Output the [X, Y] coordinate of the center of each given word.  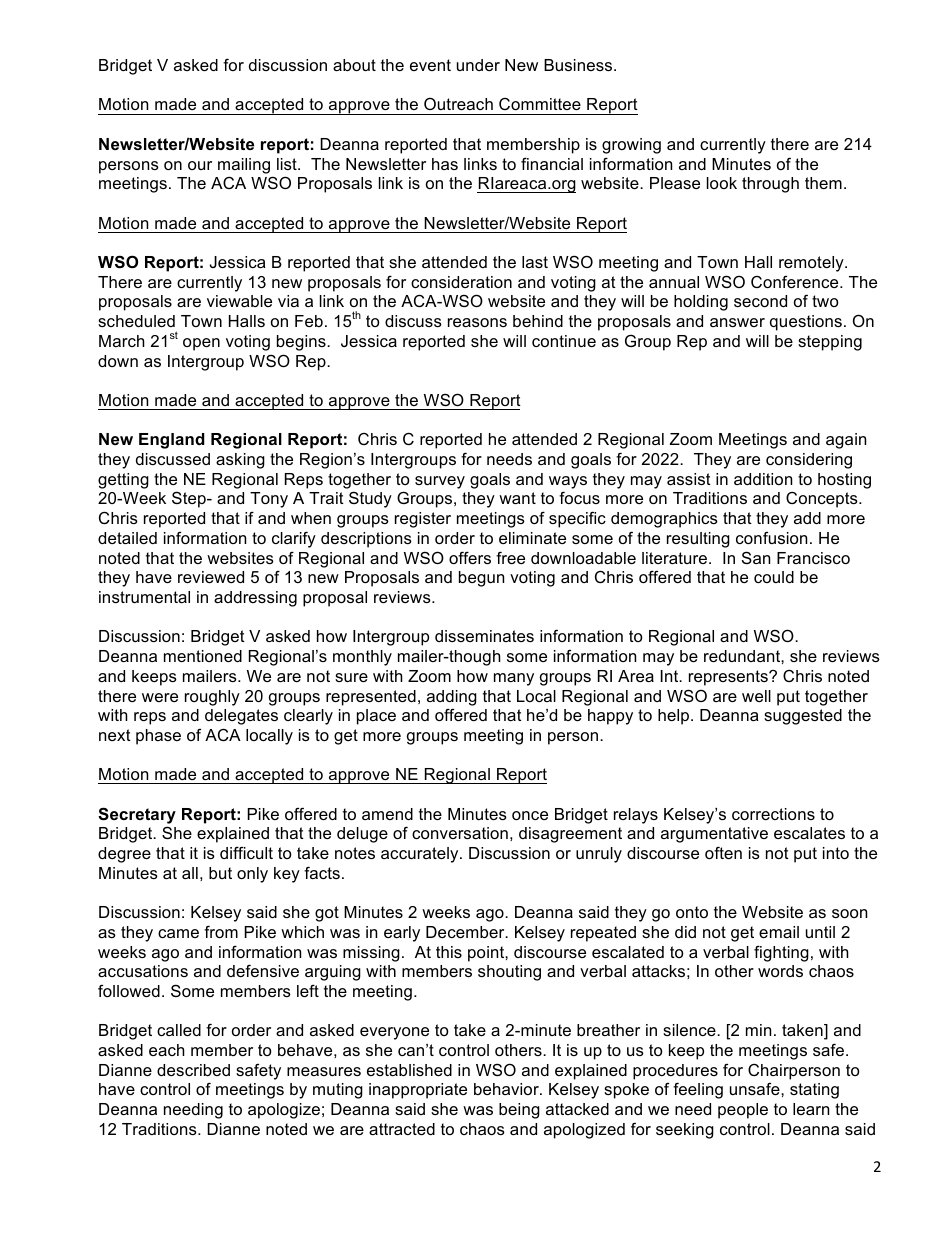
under [478, 65]
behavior [507, 1089]
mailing [244, 166]
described [193, 1070]
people [743, 1111]
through [770, 185]
